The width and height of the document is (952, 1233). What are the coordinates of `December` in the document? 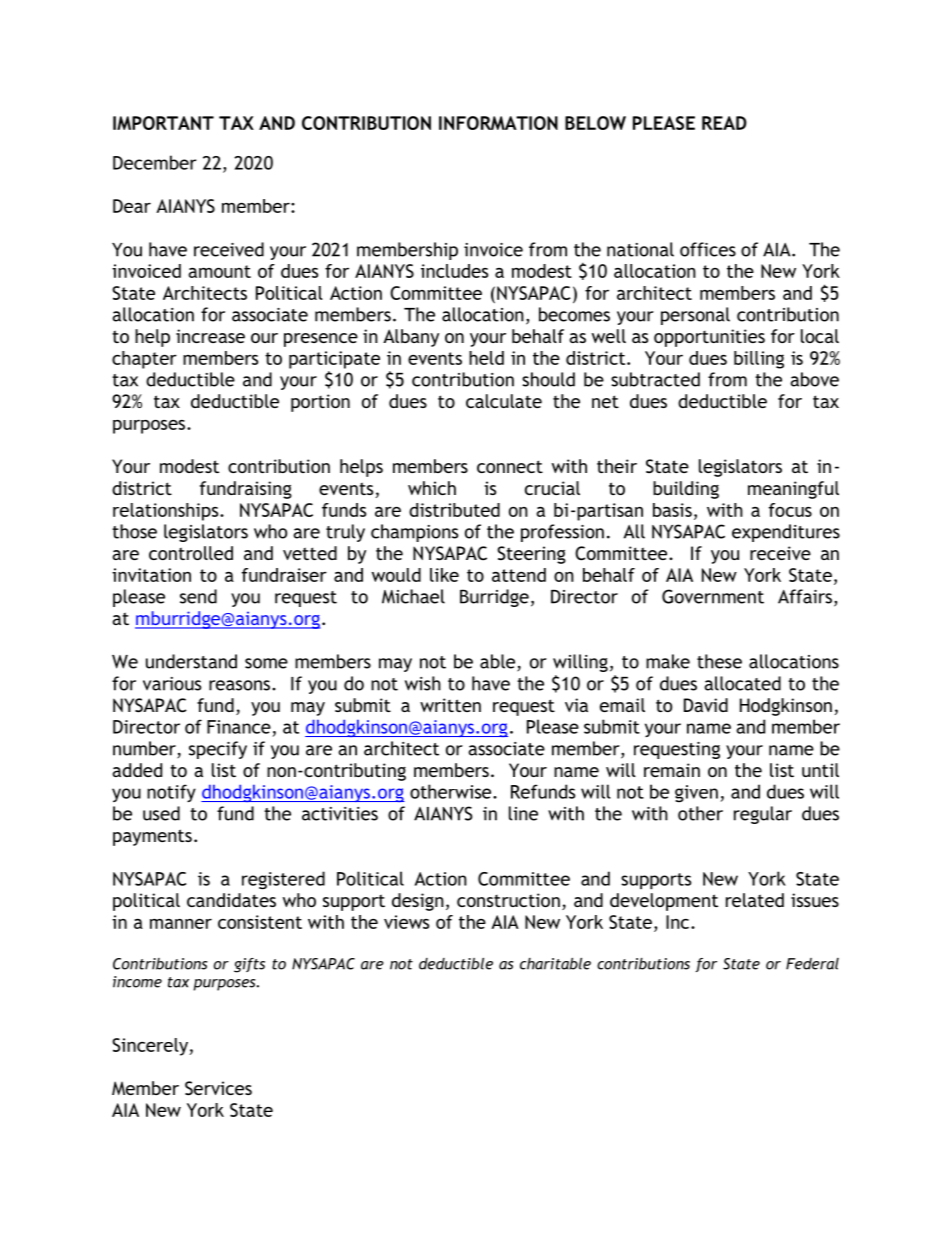 It's located at (154, 162).
